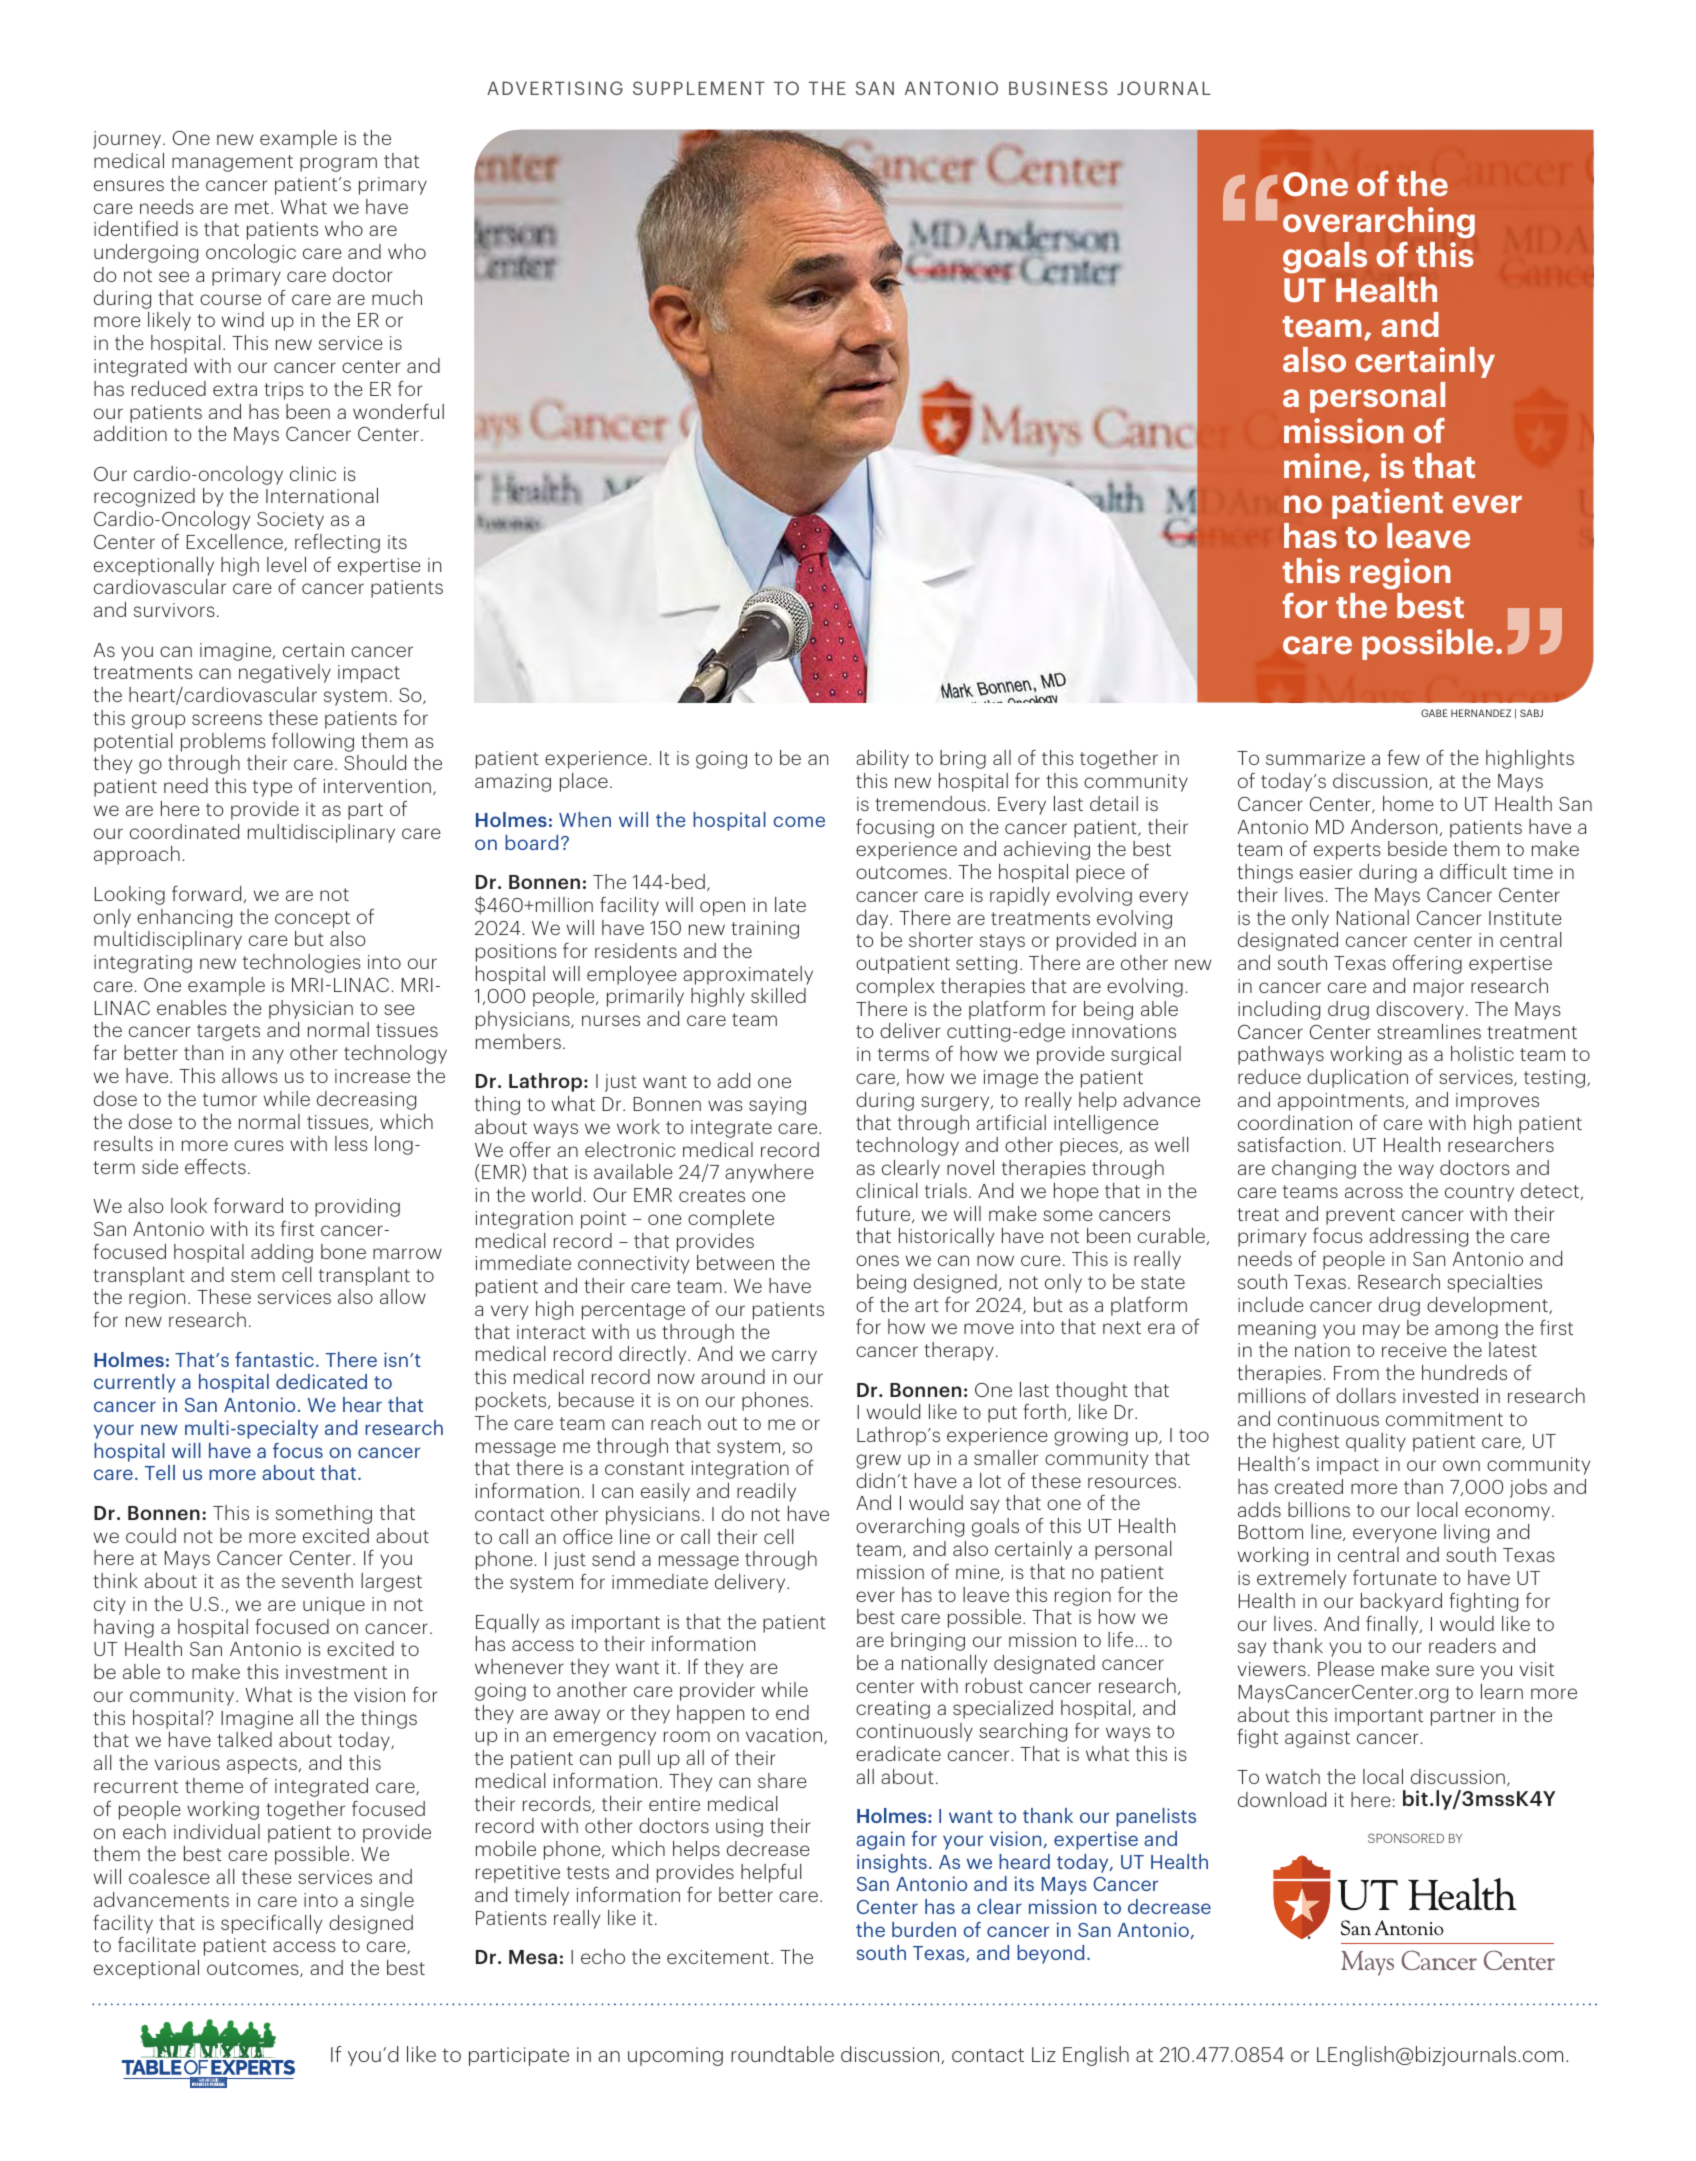 The width and height of the screenshot is (1696, 2161). What do you see at coordinates (699, 88) in the screenshot?
I see `SUPPLEMENT` at bounding box center [699, 88].
